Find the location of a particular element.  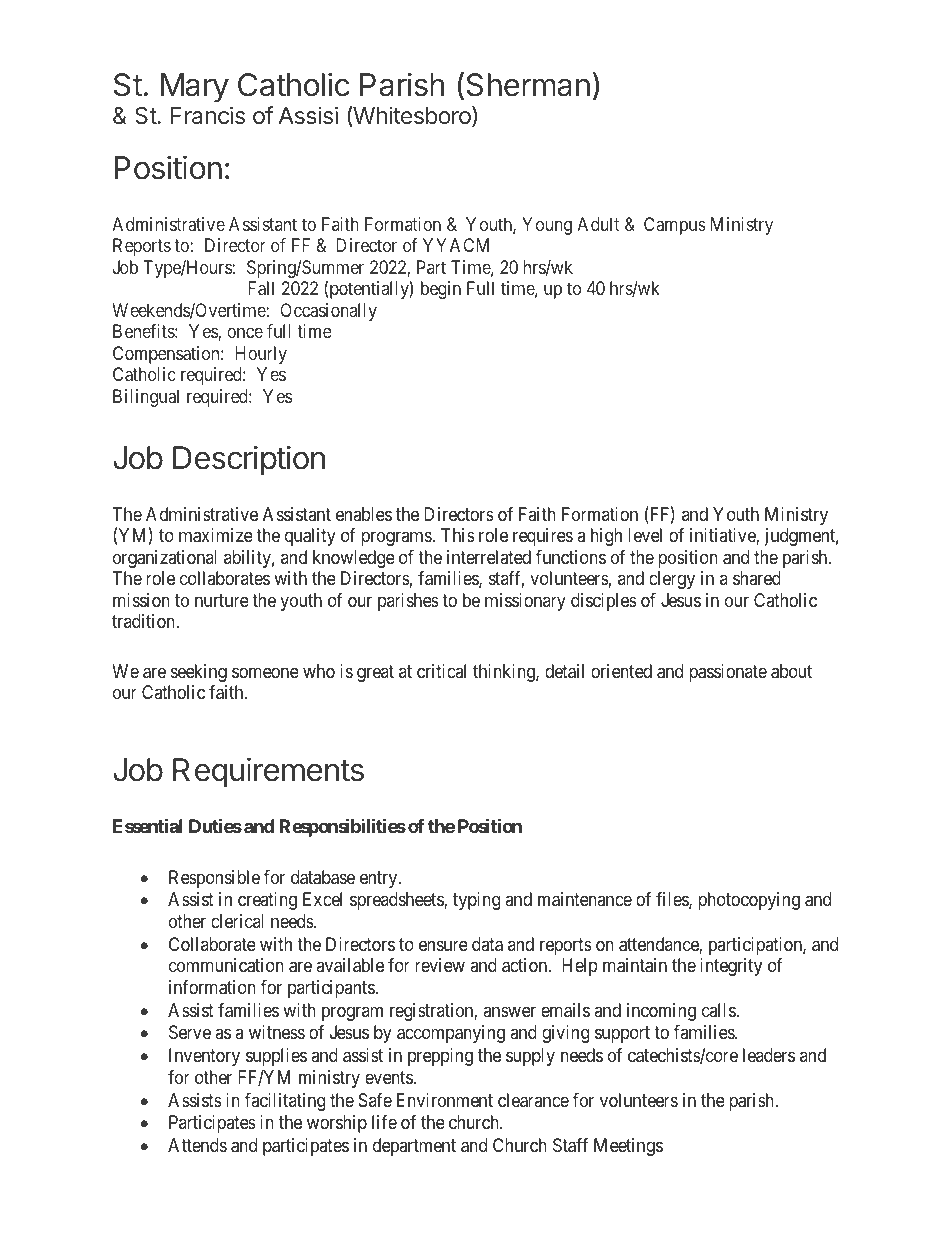

Campus is located at coordinates (675, 226).
